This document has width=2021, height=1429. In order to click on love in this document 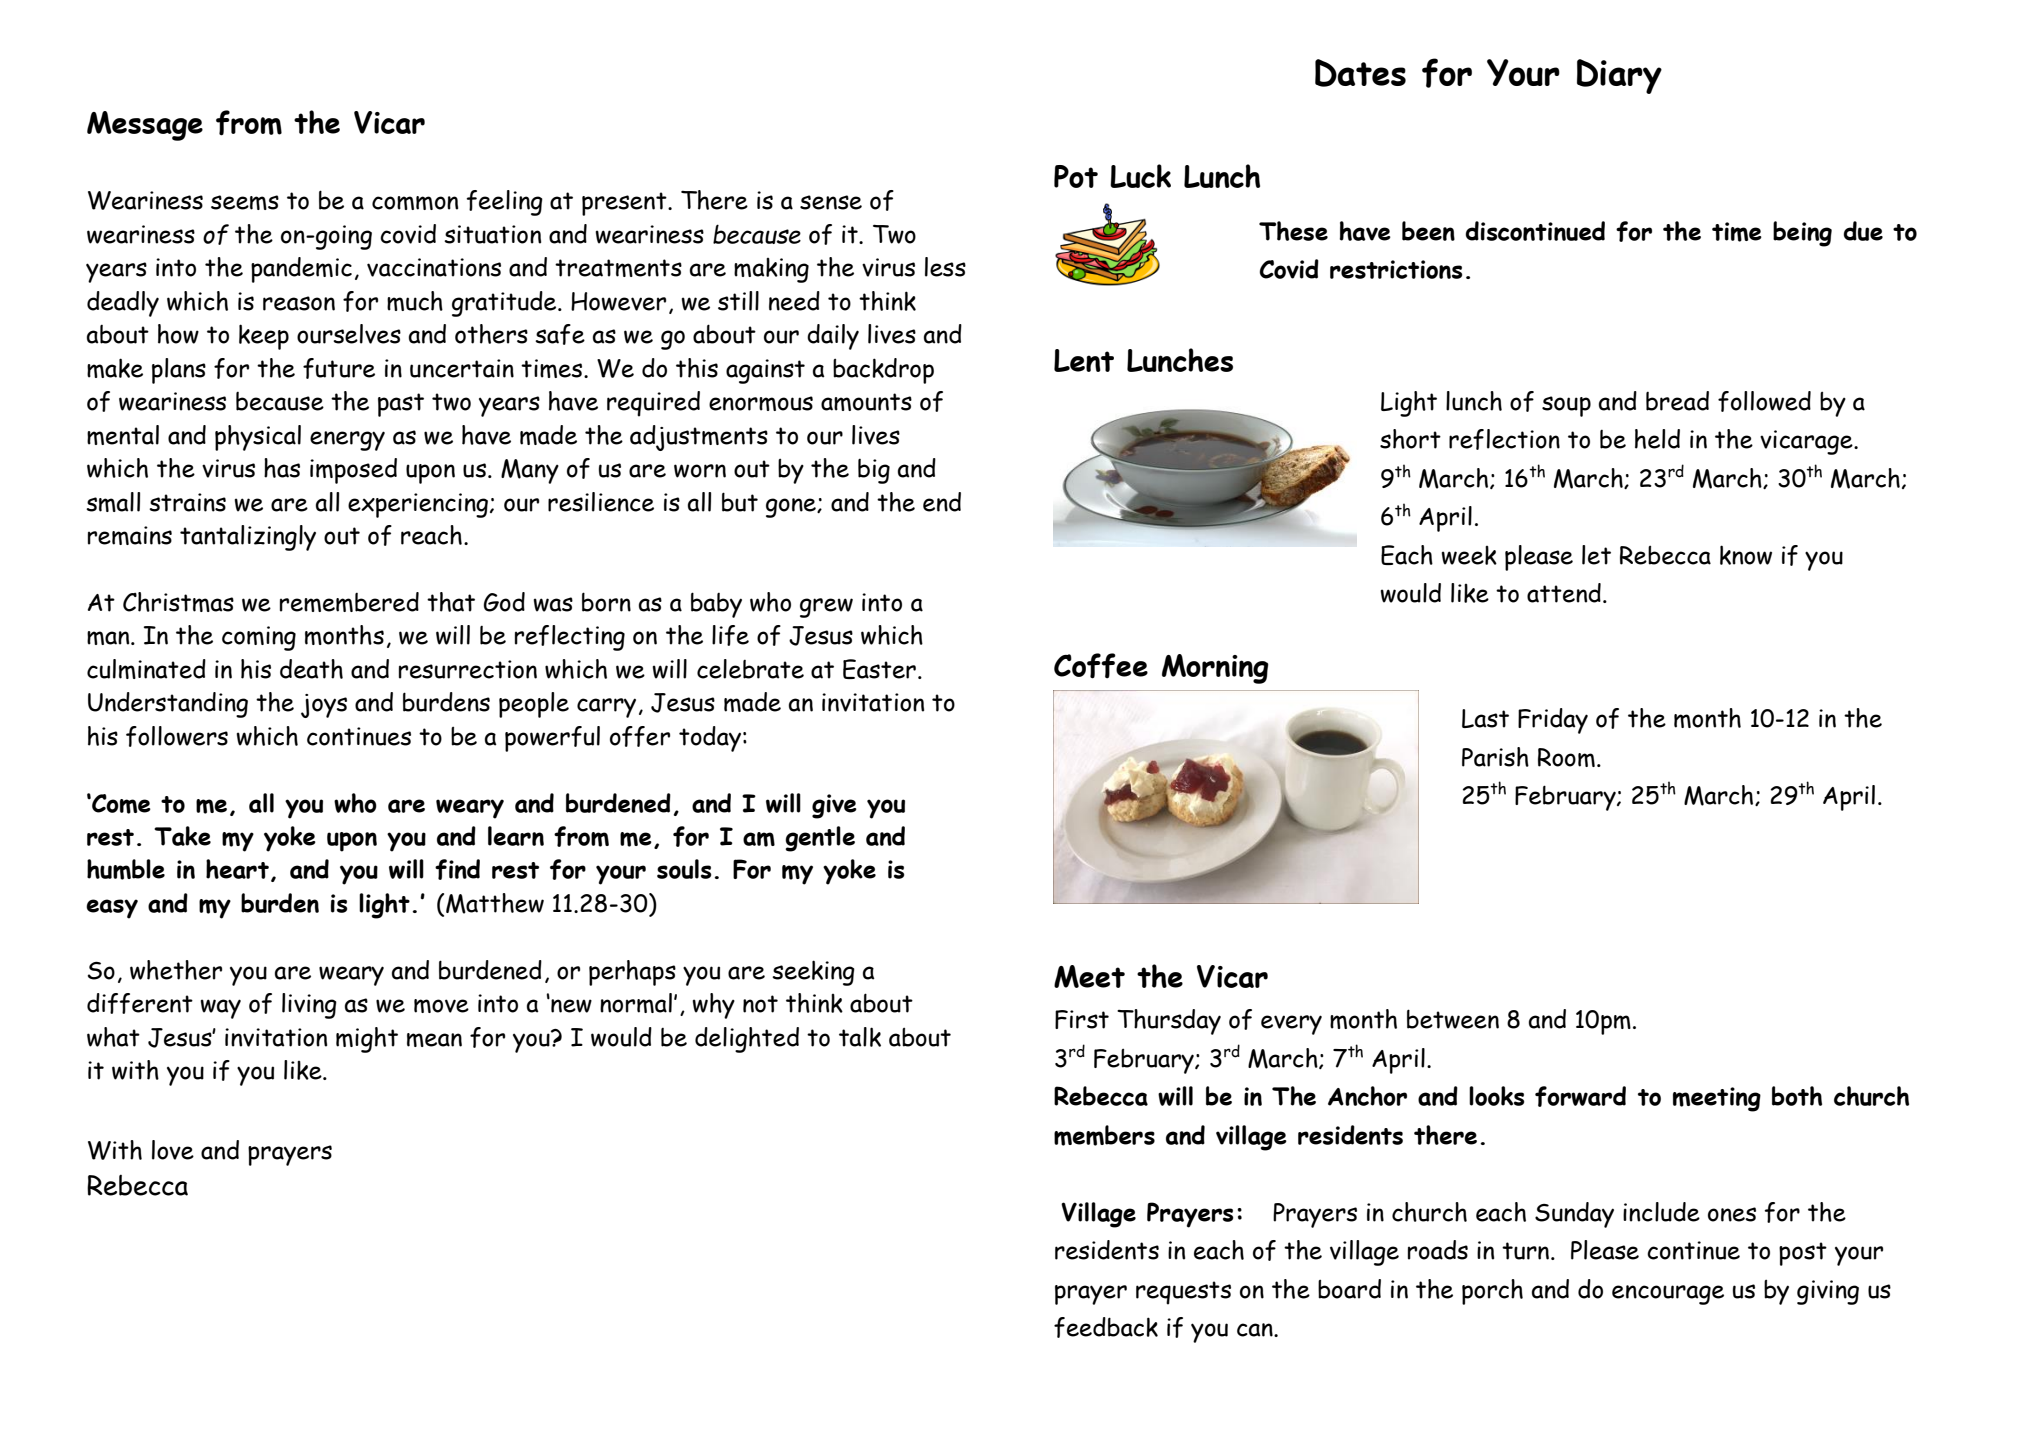, I will do `click(173, 1150)`.
